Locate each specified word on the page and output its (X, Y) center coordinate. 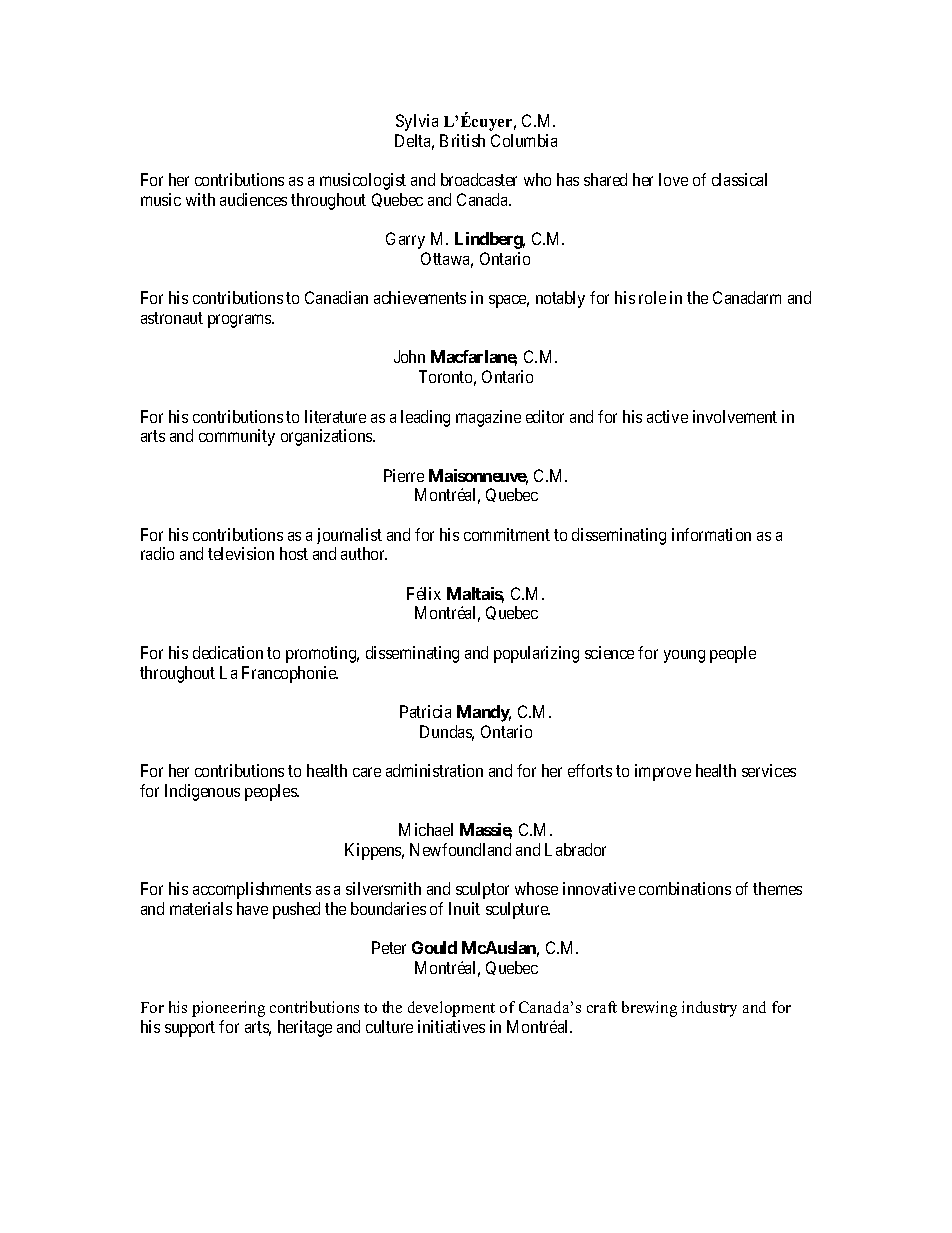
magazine (488, 418)
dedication (228, 652)
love (673, 179)
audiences (253, 199)
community (237, 437)
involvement (735, 416)
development (451, 1009)
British (462, 140)
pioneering (228, 1009)
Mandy (484, 713)
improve (663, 772)
